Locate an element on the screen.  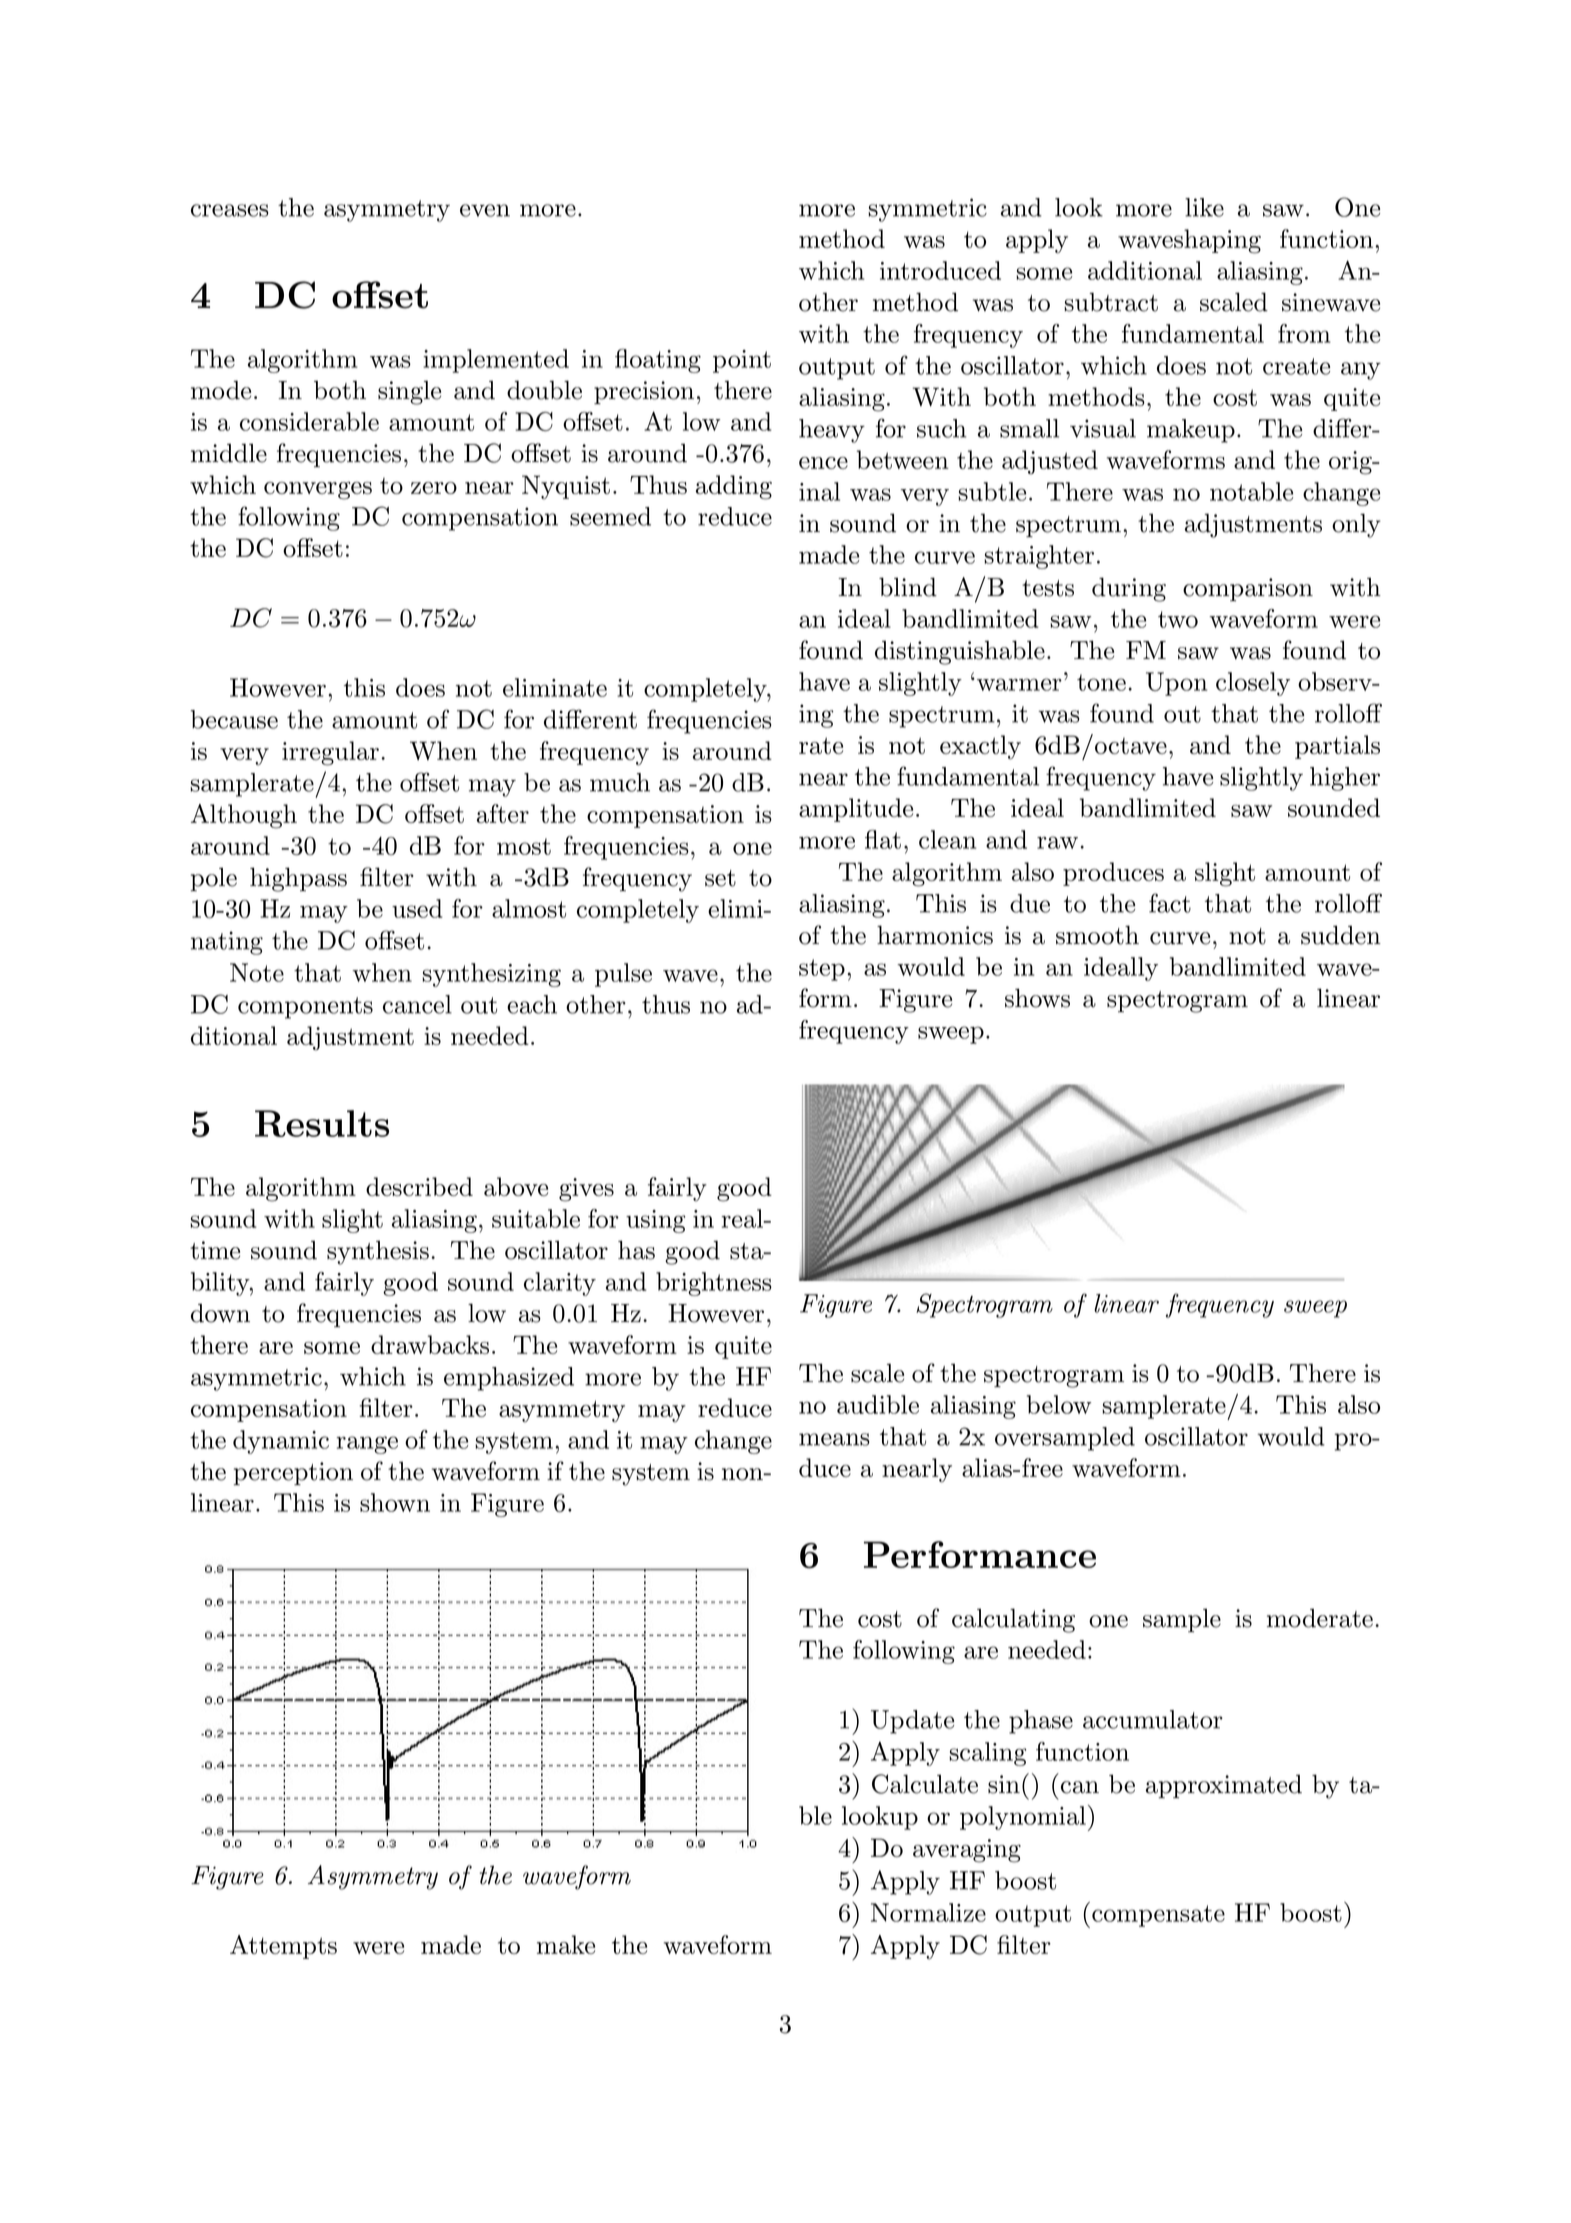
shows is located at coordinates (1037, 998).
